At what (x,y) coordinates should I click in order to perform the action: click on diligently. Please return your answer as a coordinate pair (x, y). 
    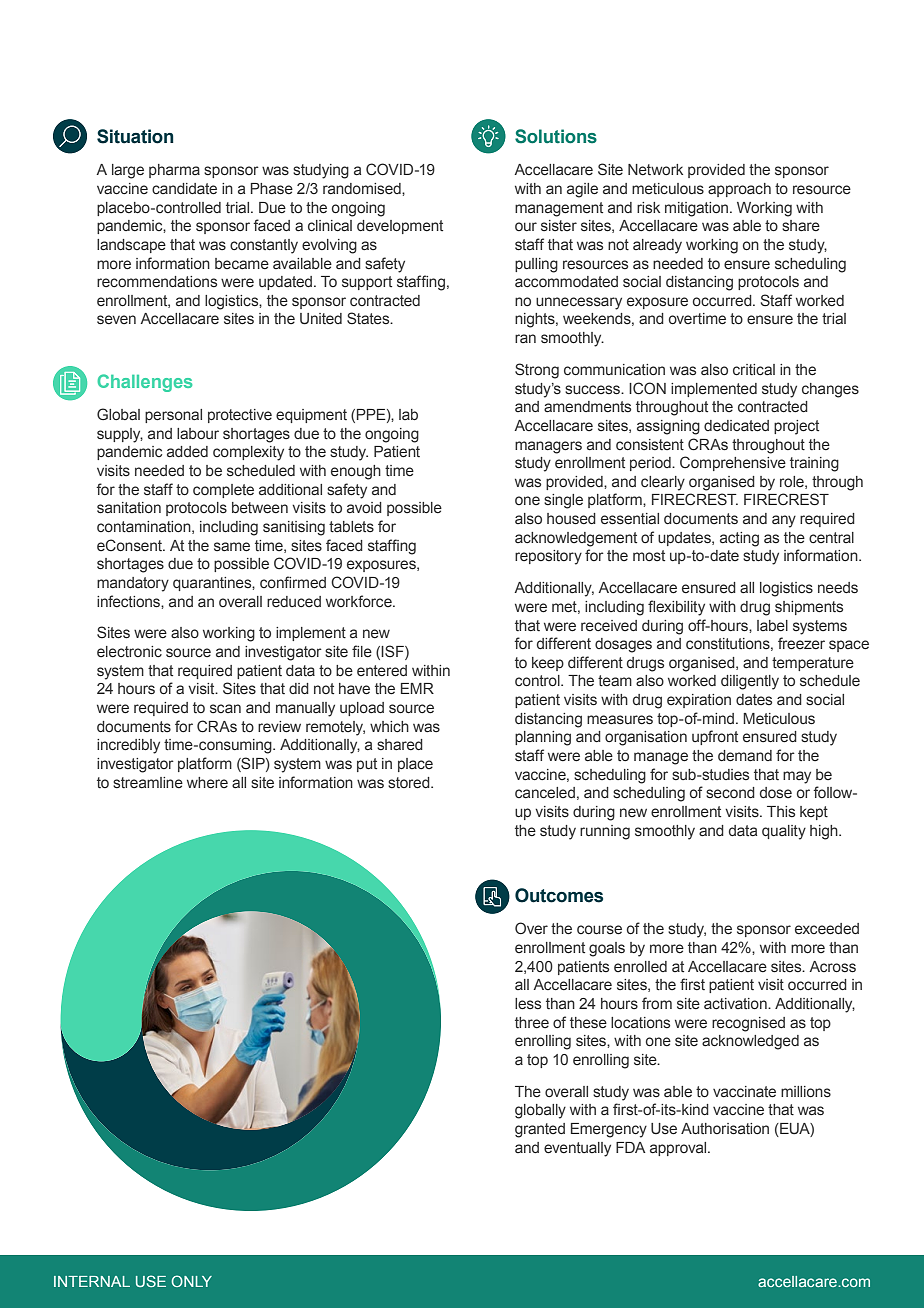
    Looking at the image, I should click on (750, 682).
